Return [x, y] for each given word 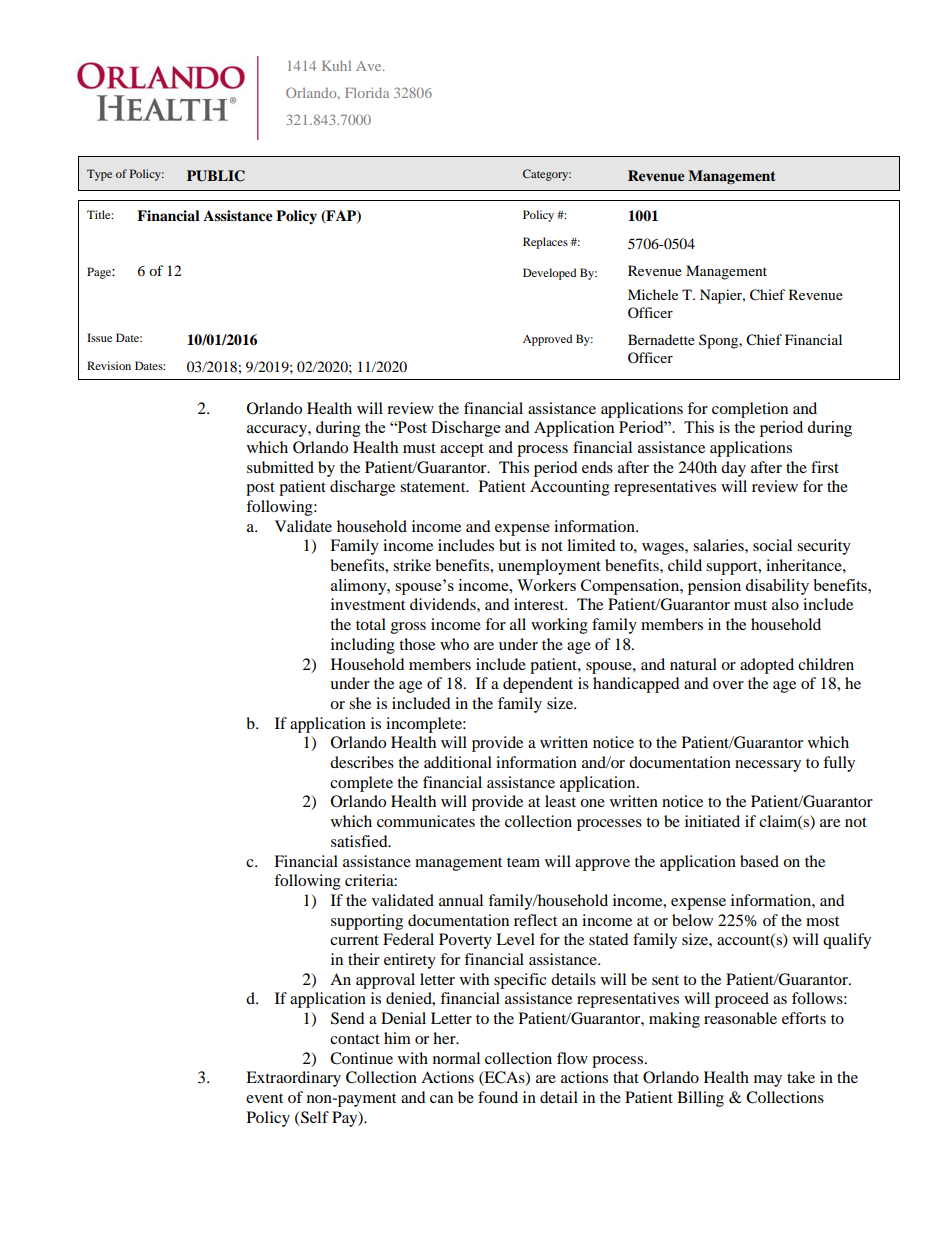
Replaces [545, 243]
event [264, 1098]
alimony [360, 587]
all [518, 624]
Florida [367, 92]
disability [777, 587]
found [498, 1097]
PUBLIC [216, 176]
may [768, 1081]
